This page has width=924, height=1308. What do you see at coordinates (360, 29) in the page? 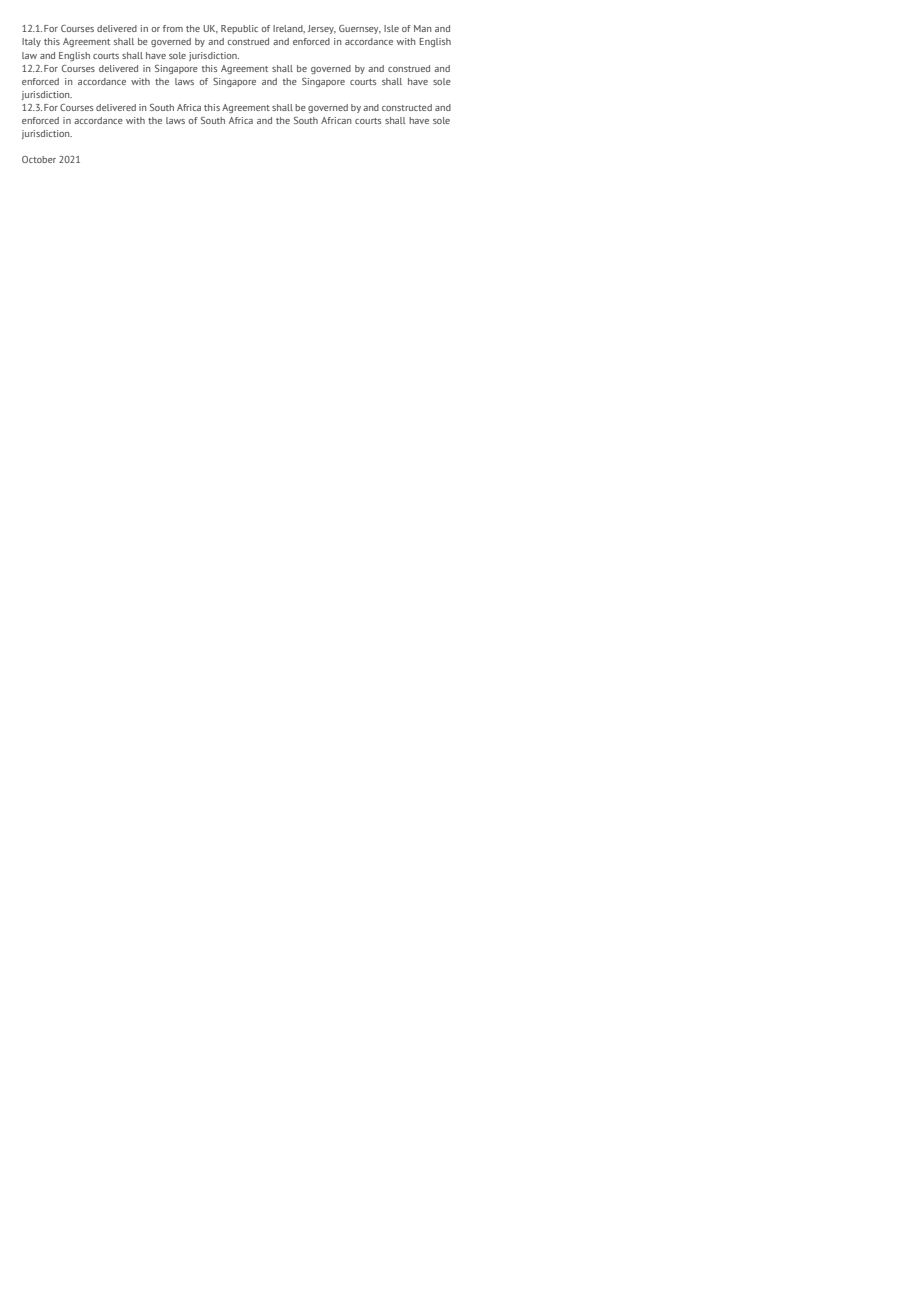
I see `Guernsey` at bounding box center [360, 29].
